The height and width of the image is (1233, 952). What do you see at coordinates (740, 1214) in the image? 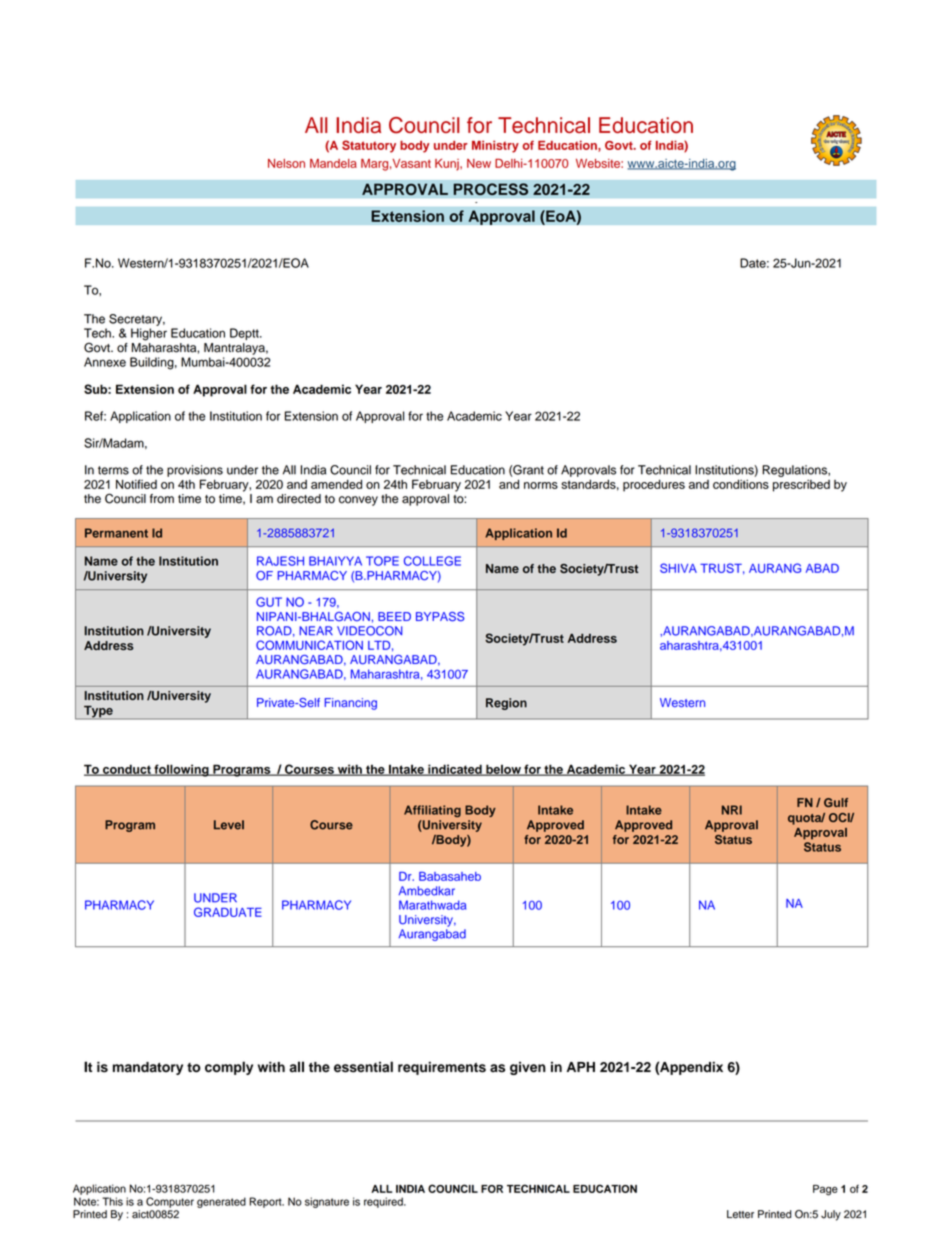
I see `Letter` at bounding box center [740, 1214].
